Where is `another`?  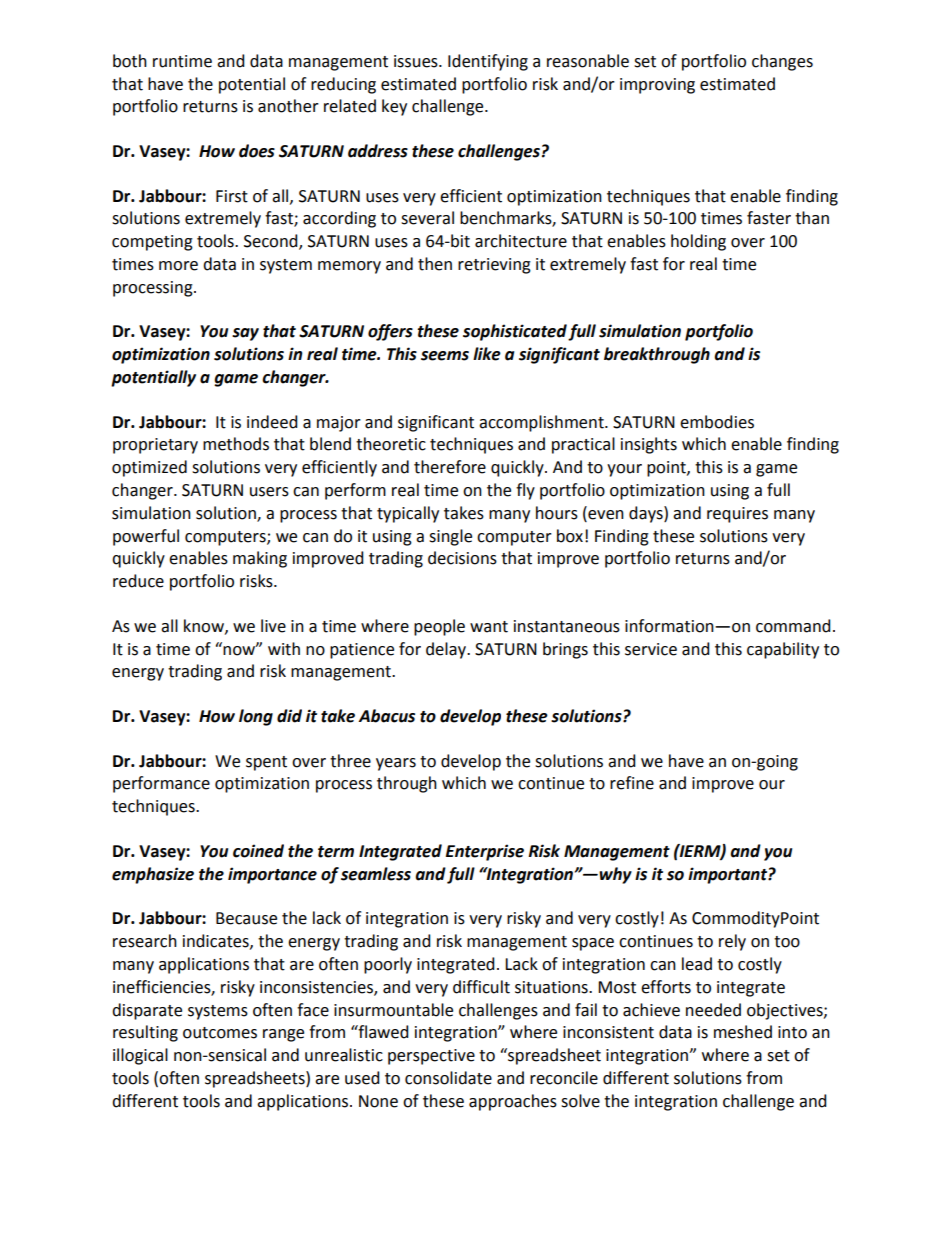 another is located at coordinates (288, 106).
